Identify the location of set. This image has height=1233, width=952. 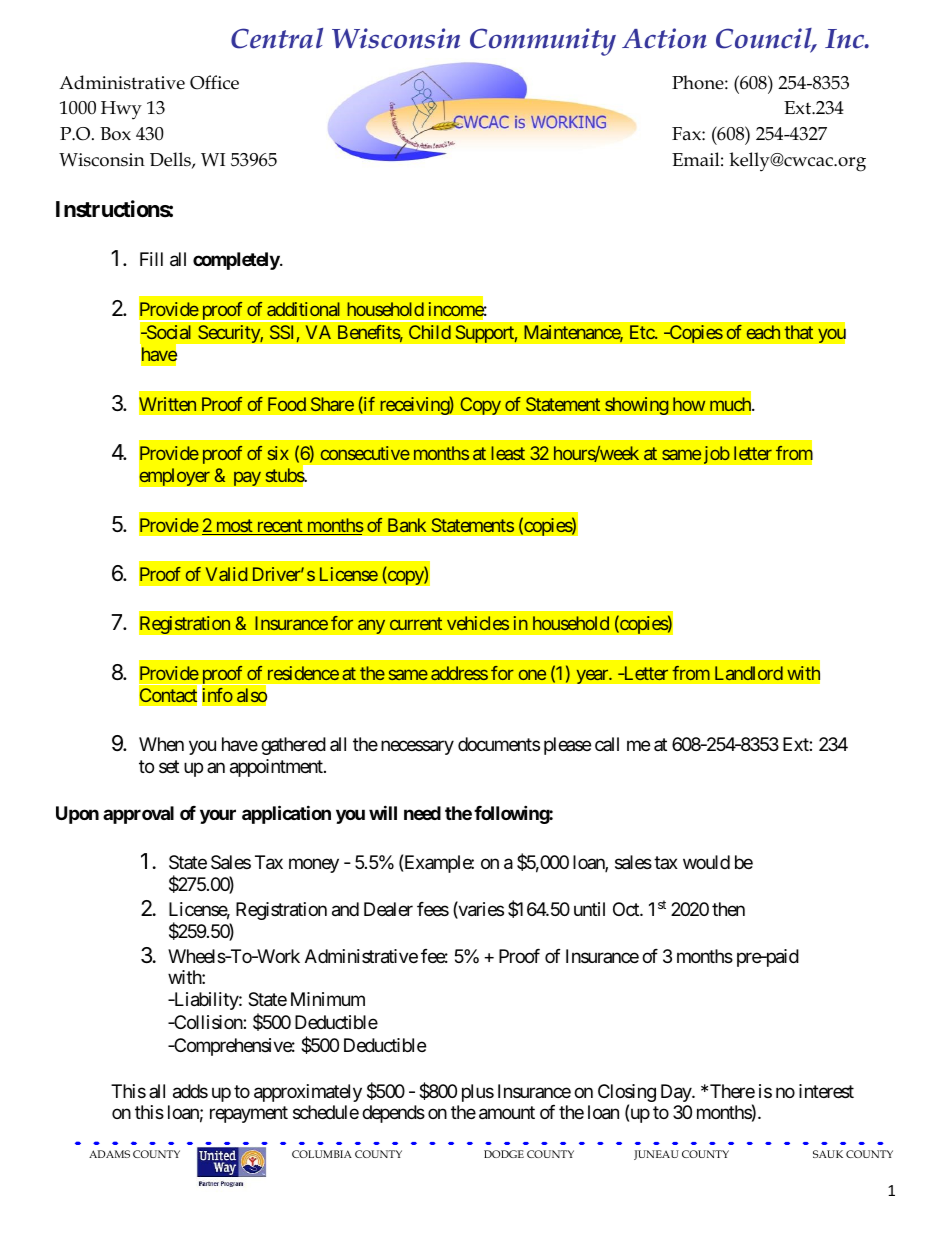
(169, 767).
